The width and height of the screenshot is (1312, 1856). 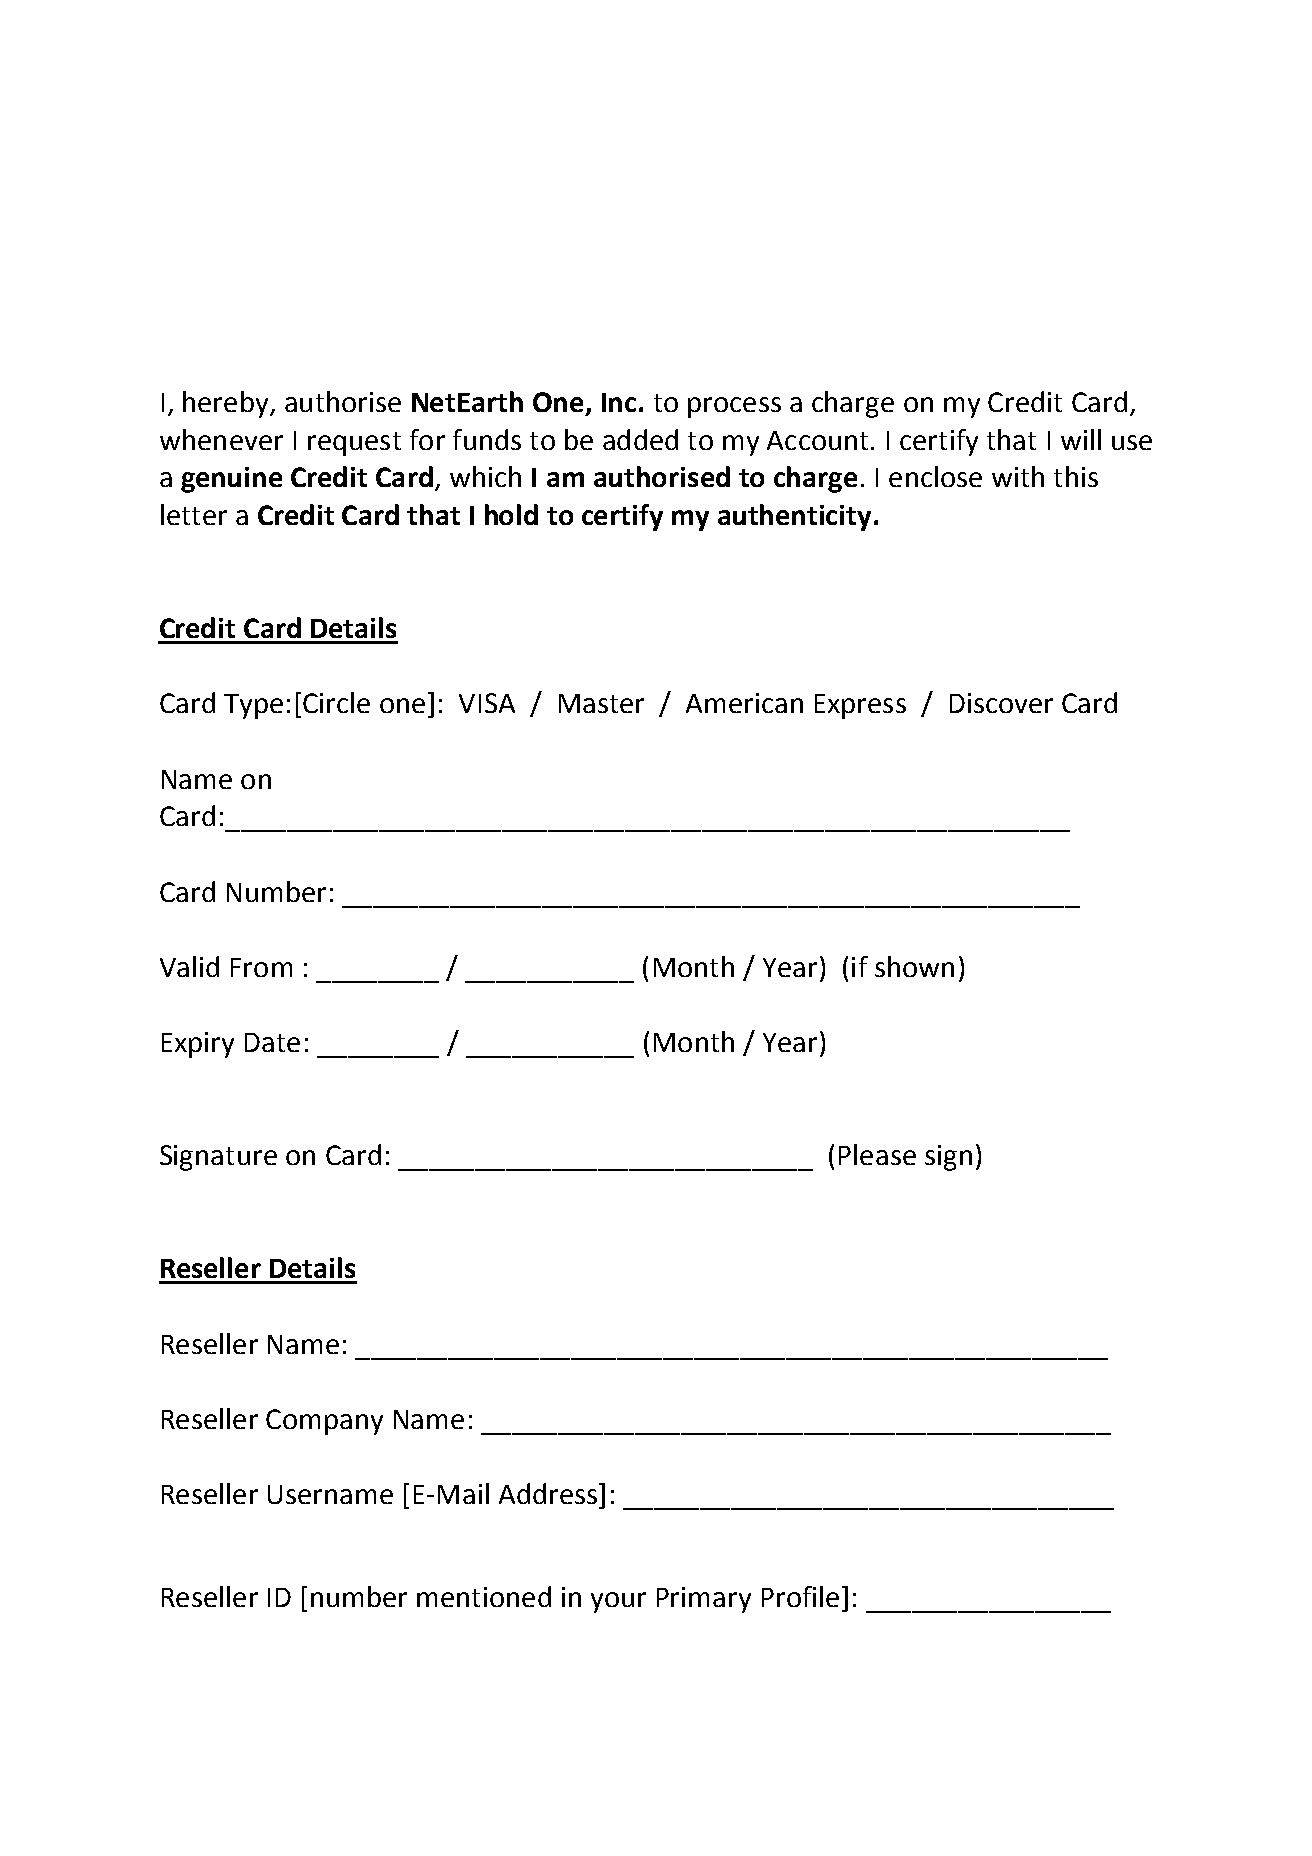 I want to click on From, so click(x=261, y=967).
